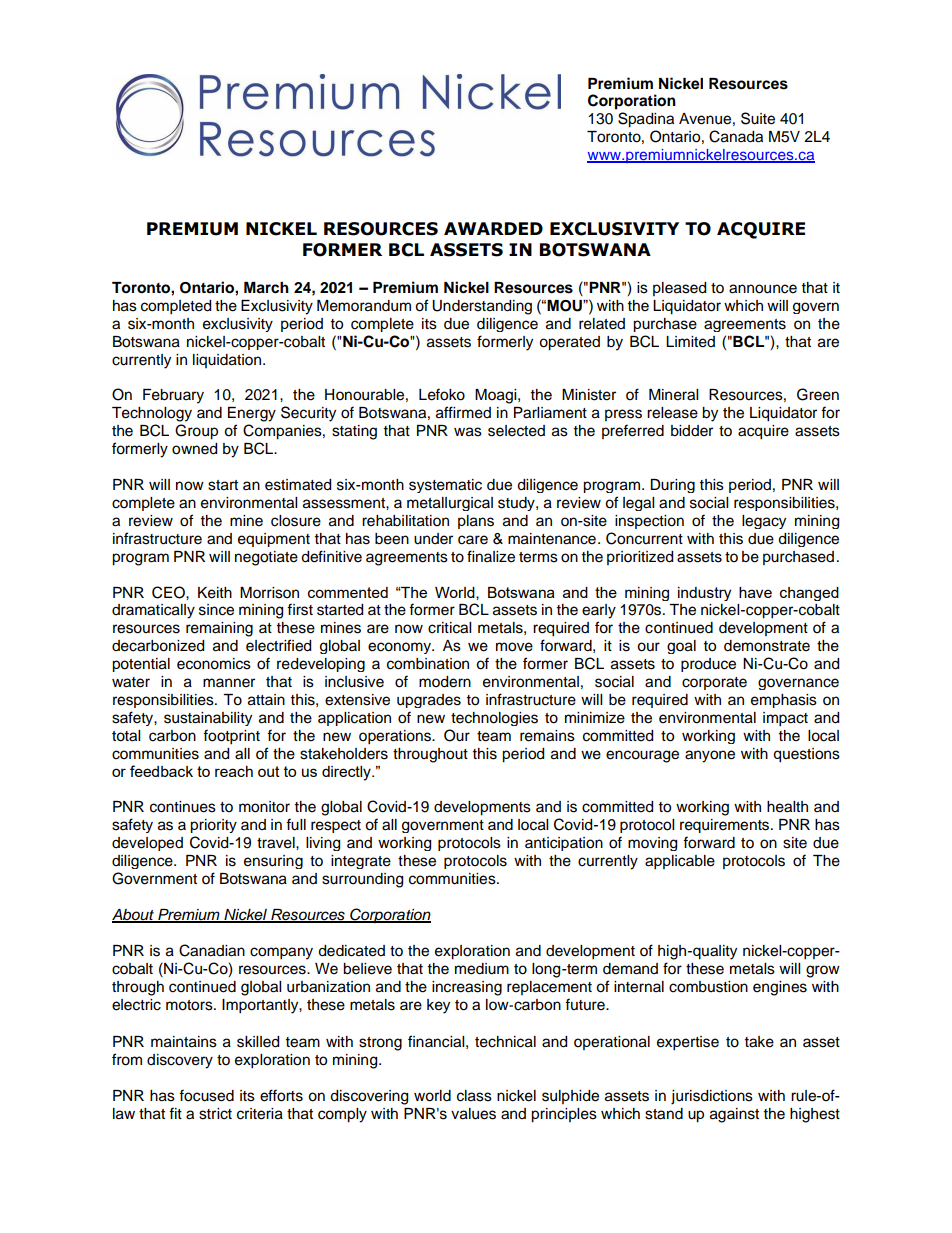  Describe the element at coordinates (493, 228) in the image. I see `AWARDED` at that location.
